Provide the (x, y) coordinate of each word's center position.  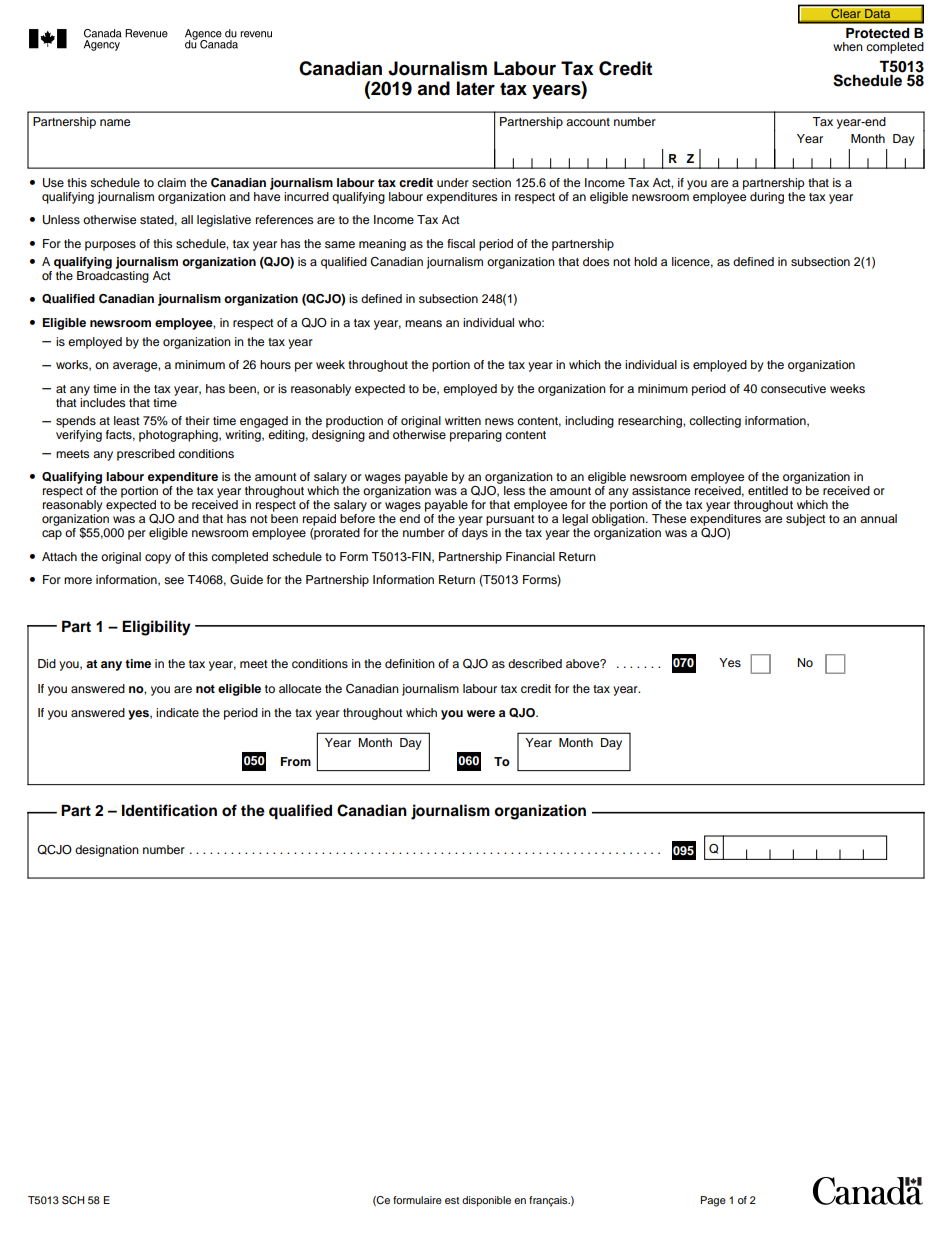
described (535, 663)
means (423, 323)
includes (102, 401)
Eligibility (156, 628)
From (296, 761)
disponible (486, 1201)
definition (410, 663)
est (452, 1200)
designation (107, 851)
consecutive (793, 388)
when (848, 46)
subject (806, 520)
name (115, 122)
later (476, 88)
